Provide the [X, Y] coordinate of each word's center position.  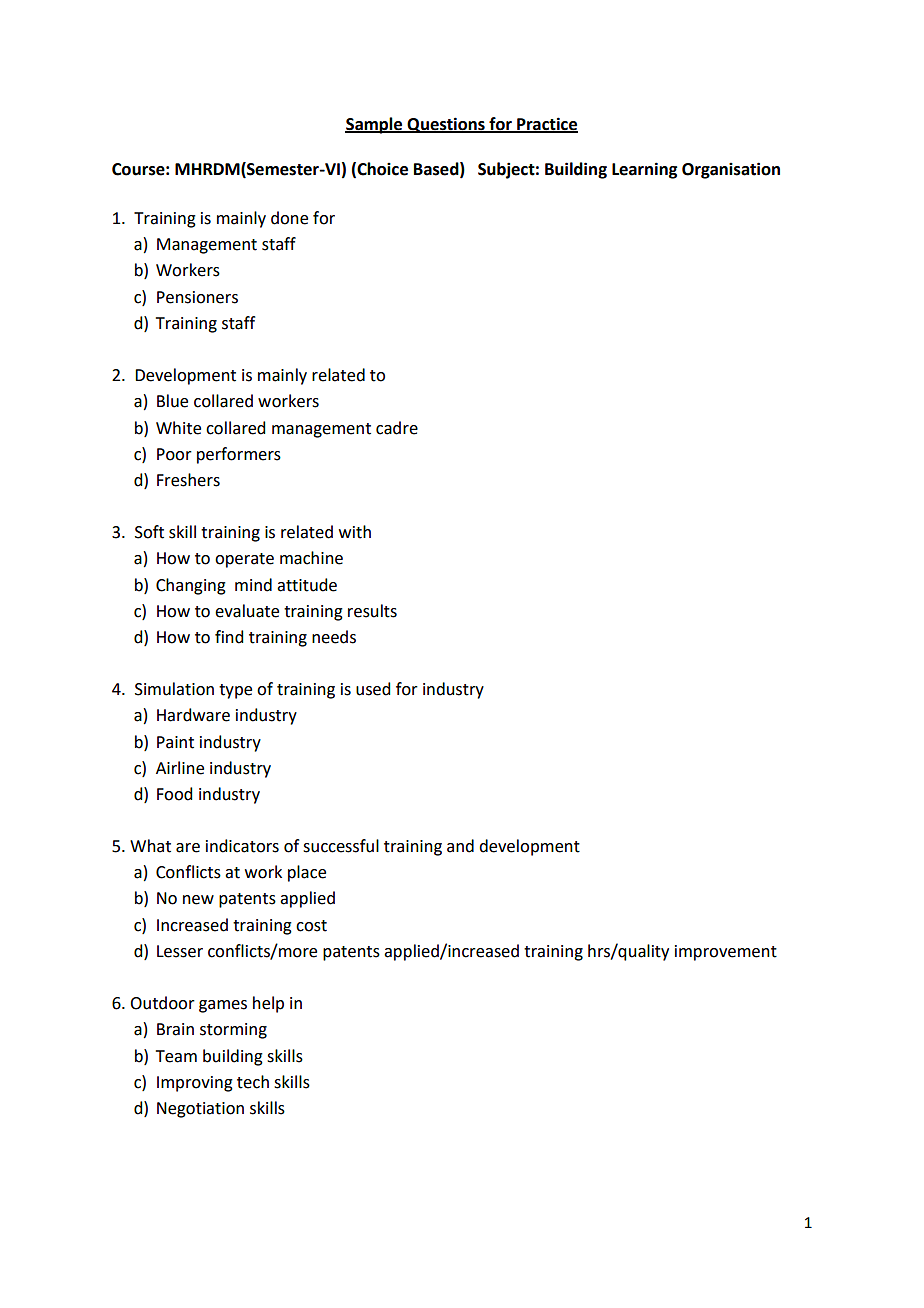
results [372, 611]
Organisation [731, 170]
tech [253, 1082]
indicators [242, 846]
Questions [446, 125]
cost [311, 926]
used [373, 689]
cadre [397, 428]
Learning [644, 170]
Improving [195, 1084]
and [460, 846]
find [229, 637]
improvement [726, 953]
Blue [172, 401]
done [289, 218]
